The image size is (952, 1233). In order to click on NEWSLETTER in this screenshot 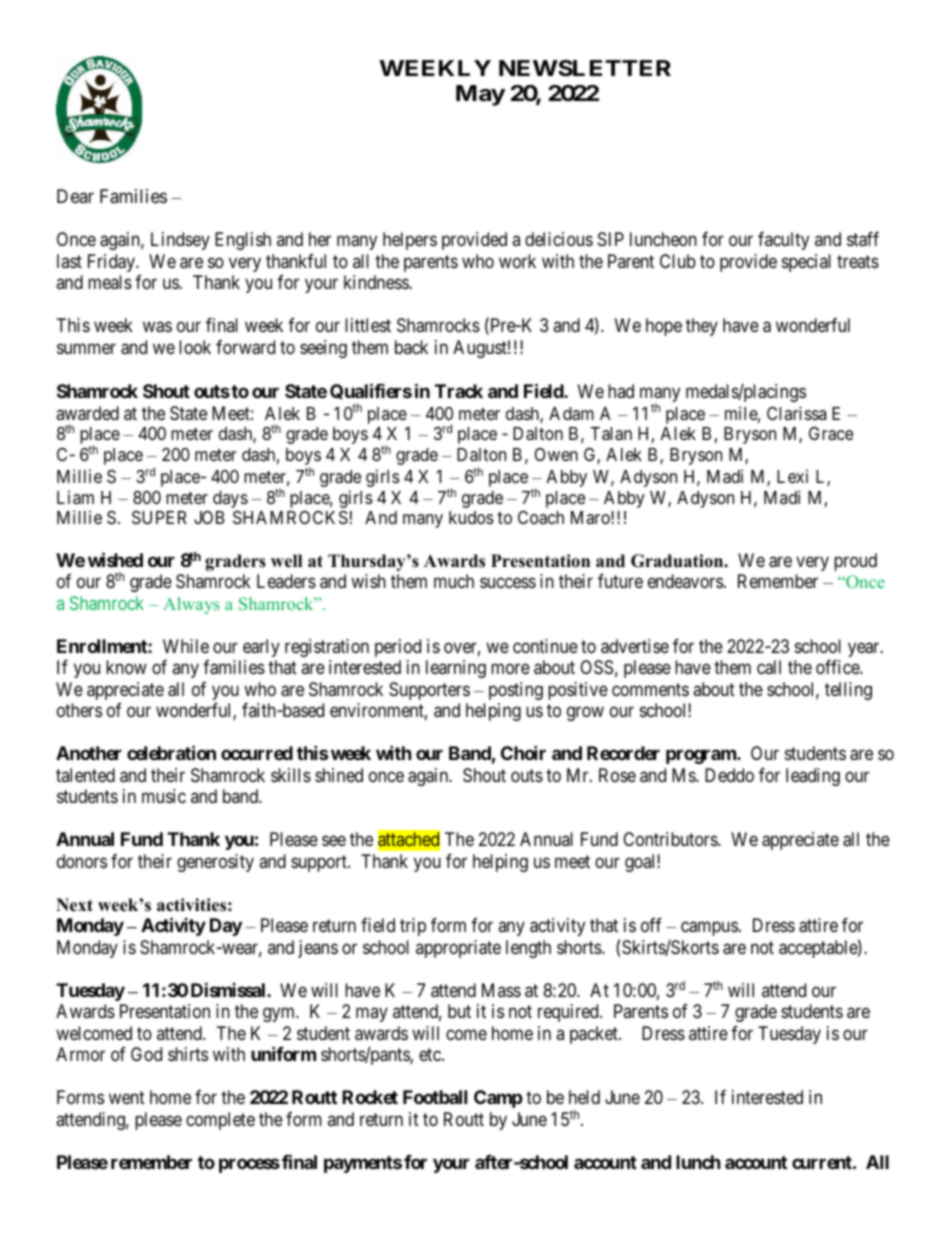, I will do `click(585, 68)`.
